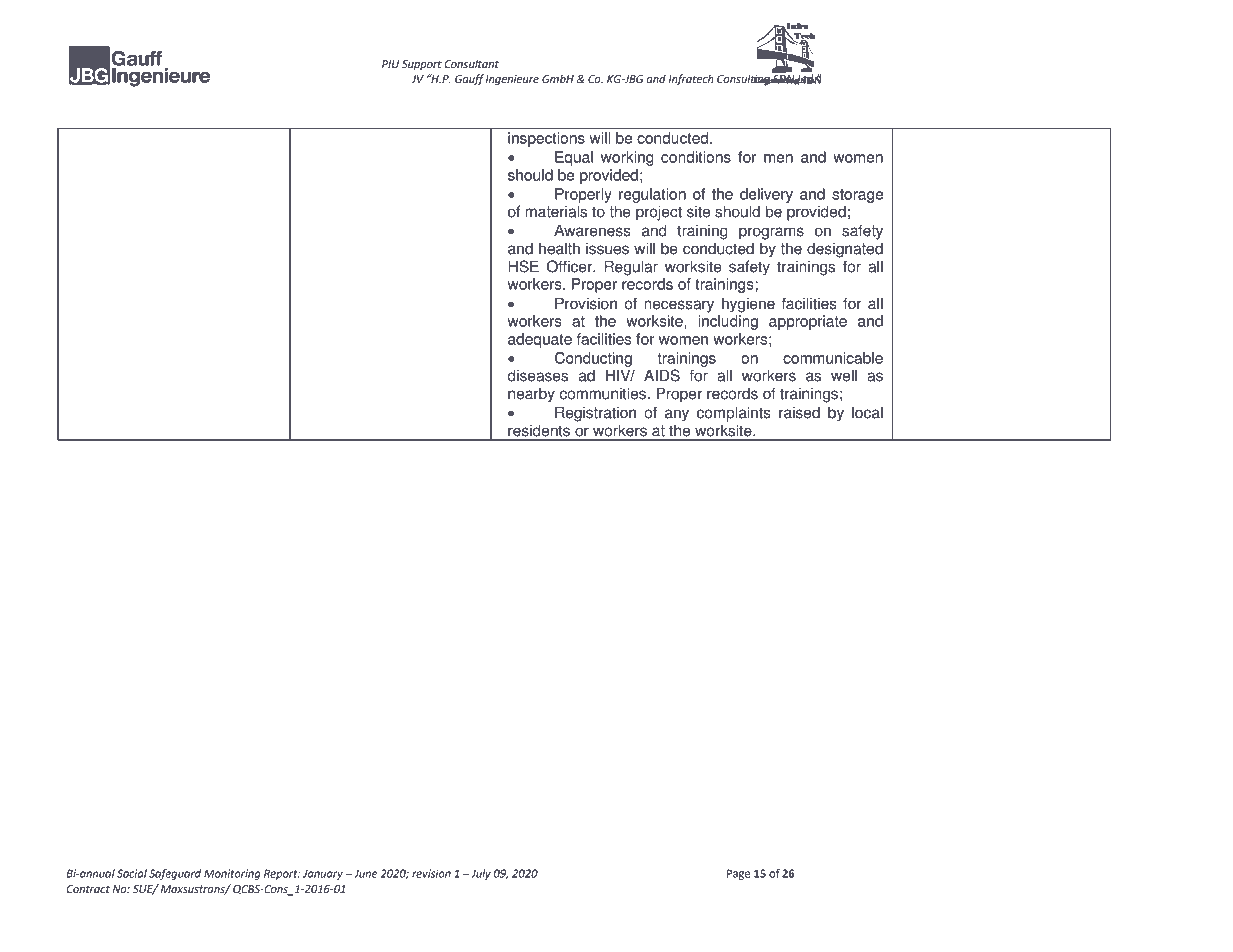 This page has width=1233, height=952. I want to click on PIU, so click(390, 64).
